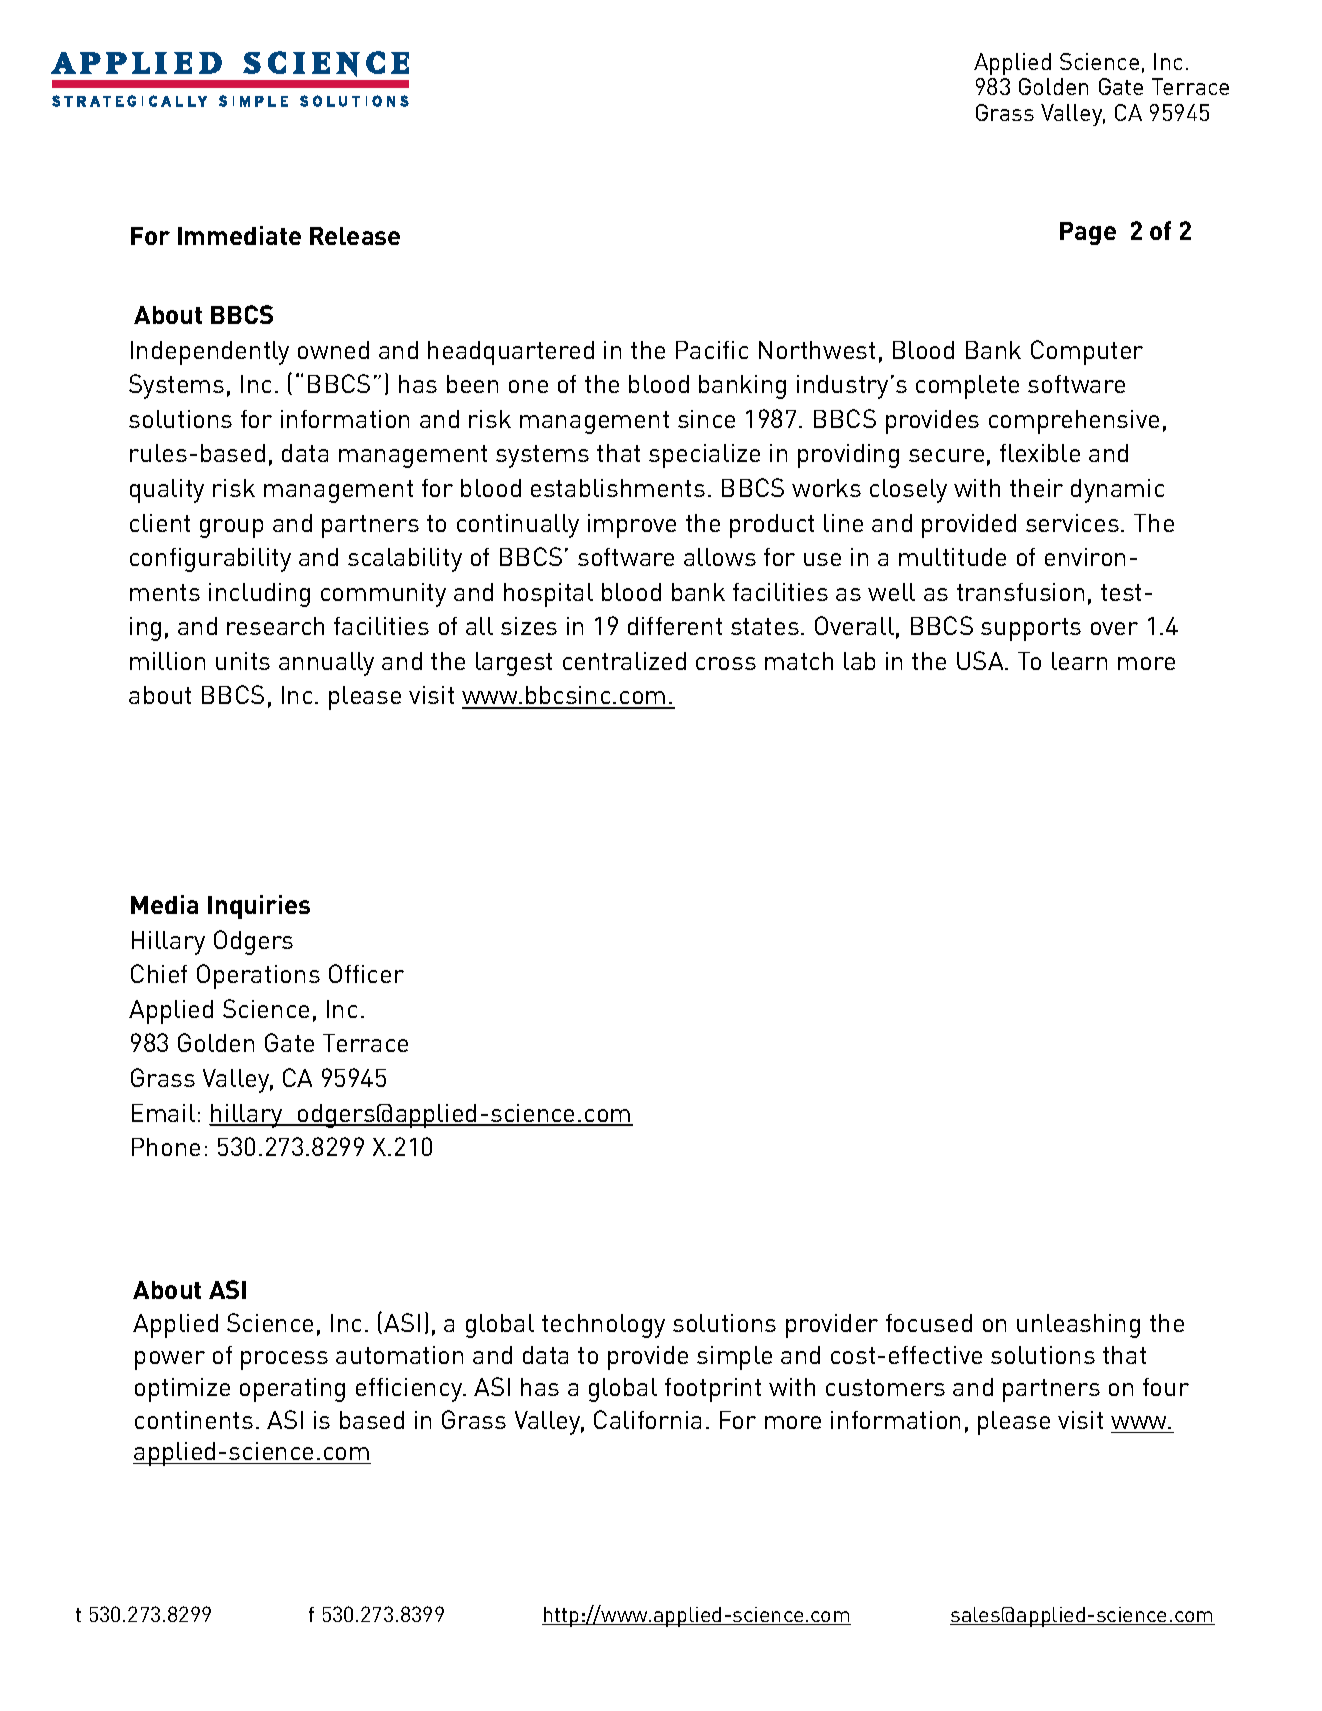 Image resolution: width=1322 pixels, height=1711 pixels. What do you see at coordinates (366, 973) in the image?
I see `Officer` at bounding box center [366, 973].
